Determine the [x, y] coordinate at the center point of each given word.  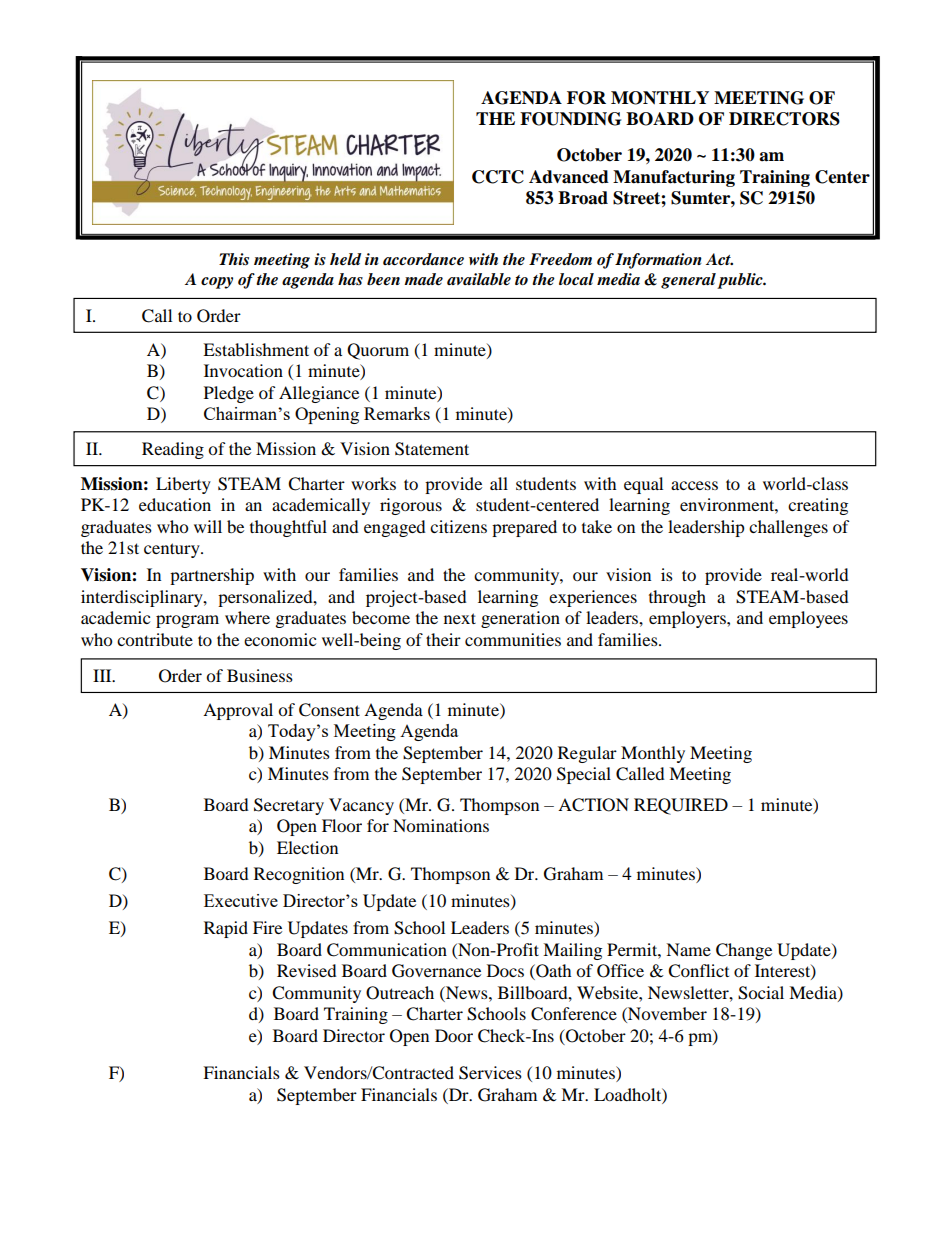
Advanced [569, 177]
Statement [432, 449]
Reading [173, 450]
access [694, 485]
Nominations [441, 825]
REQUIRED [681, 806]
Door [454, 1035]
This [234, 259]
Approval [238, 711]
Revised [307, 970]
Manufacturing [674, 178]
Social [761, 993]
